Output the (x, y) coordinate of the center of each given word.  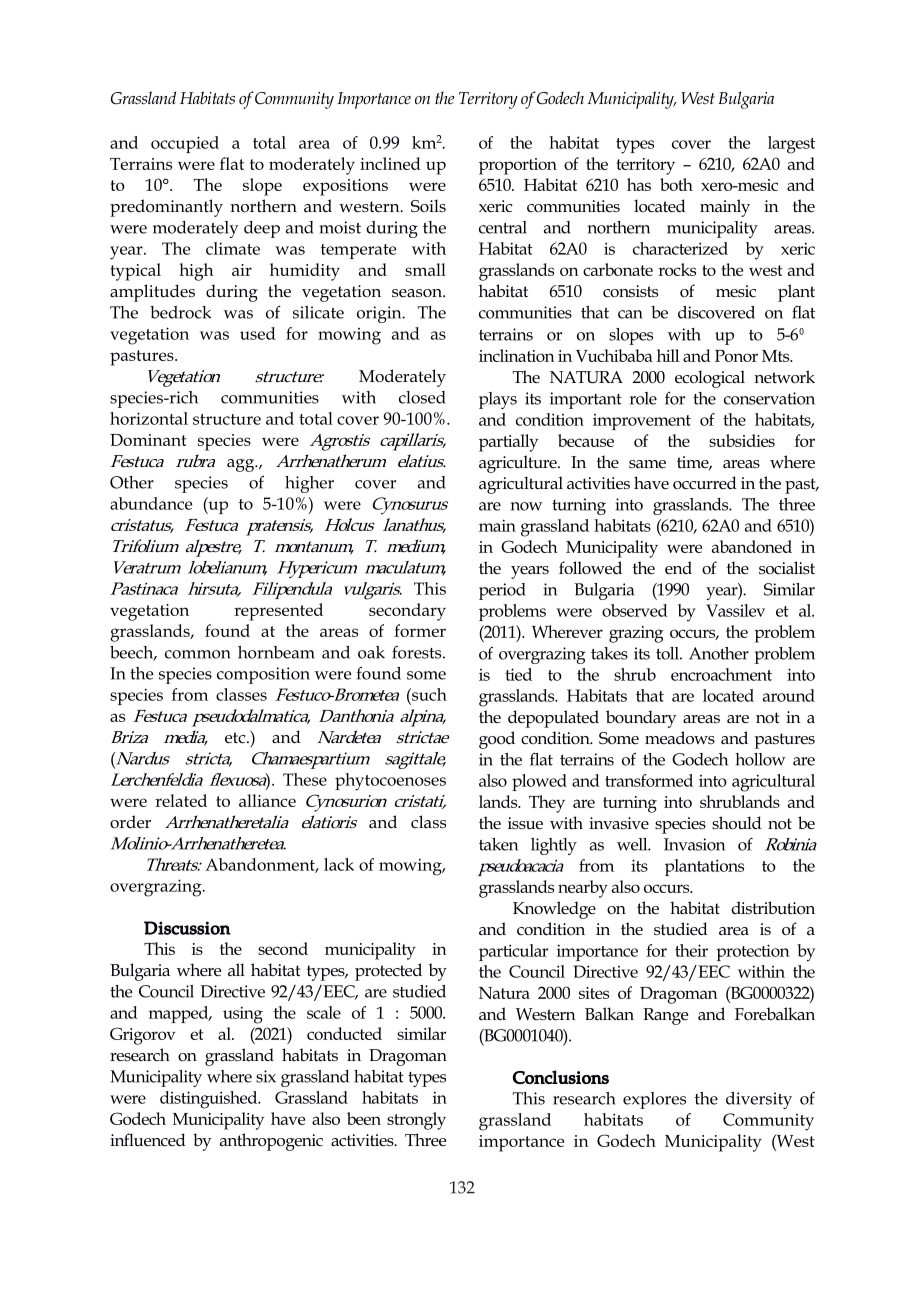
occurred (705, 483)
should (737, 823)
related (181, 800)
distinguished (210, 1100)
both (676, 184)
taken (498, 844)
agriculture (519, 464)
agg (242, 465)
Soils (428, 206)
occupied (185, 144)
